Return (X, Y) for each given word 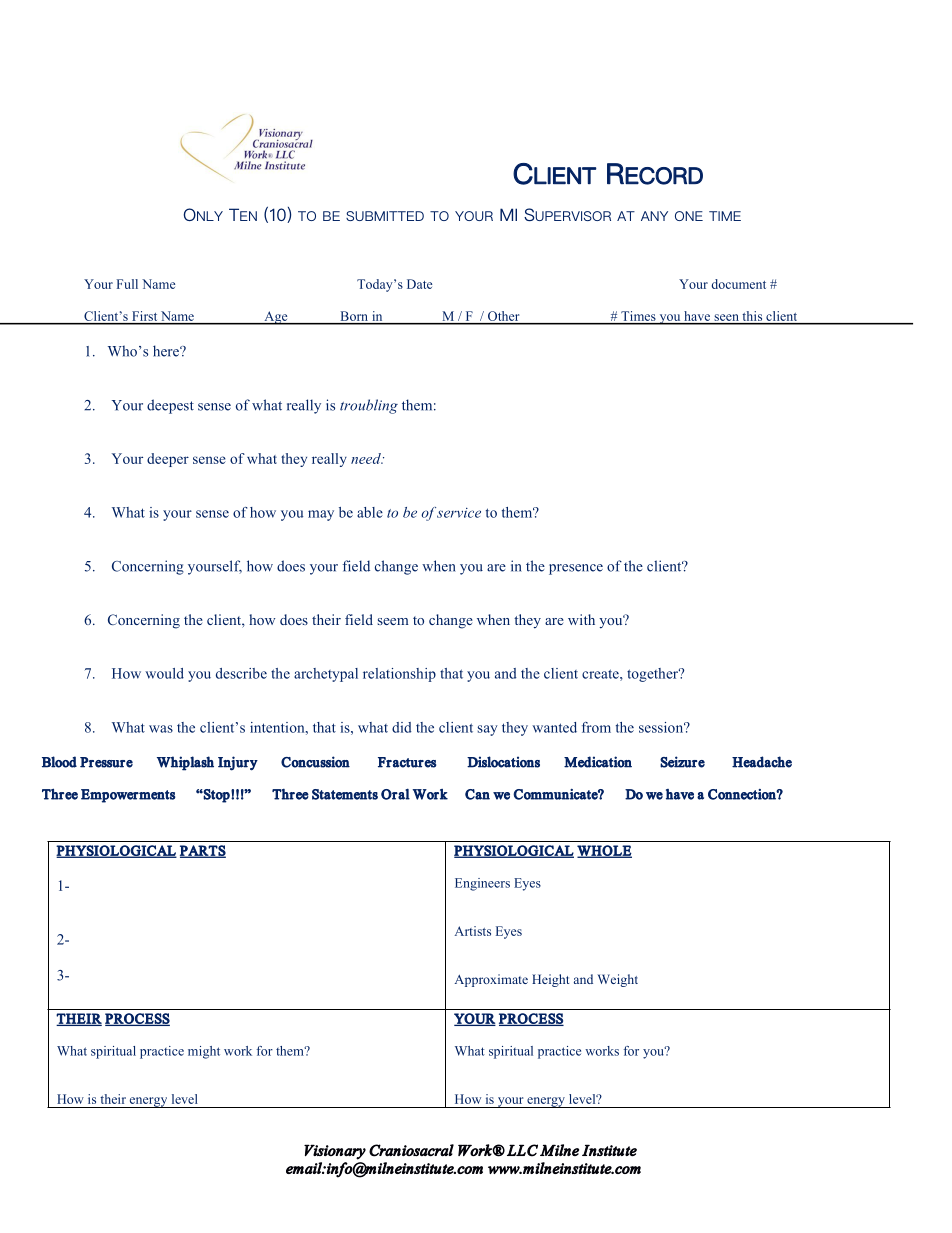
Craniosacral (411, 1150)
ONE (689, 216)
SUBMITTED (385, 216)
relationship (399, 675)
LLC (522, 1150)
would (164, 673)
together (654, 675)
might (204, 1052)
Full (127, 284)
